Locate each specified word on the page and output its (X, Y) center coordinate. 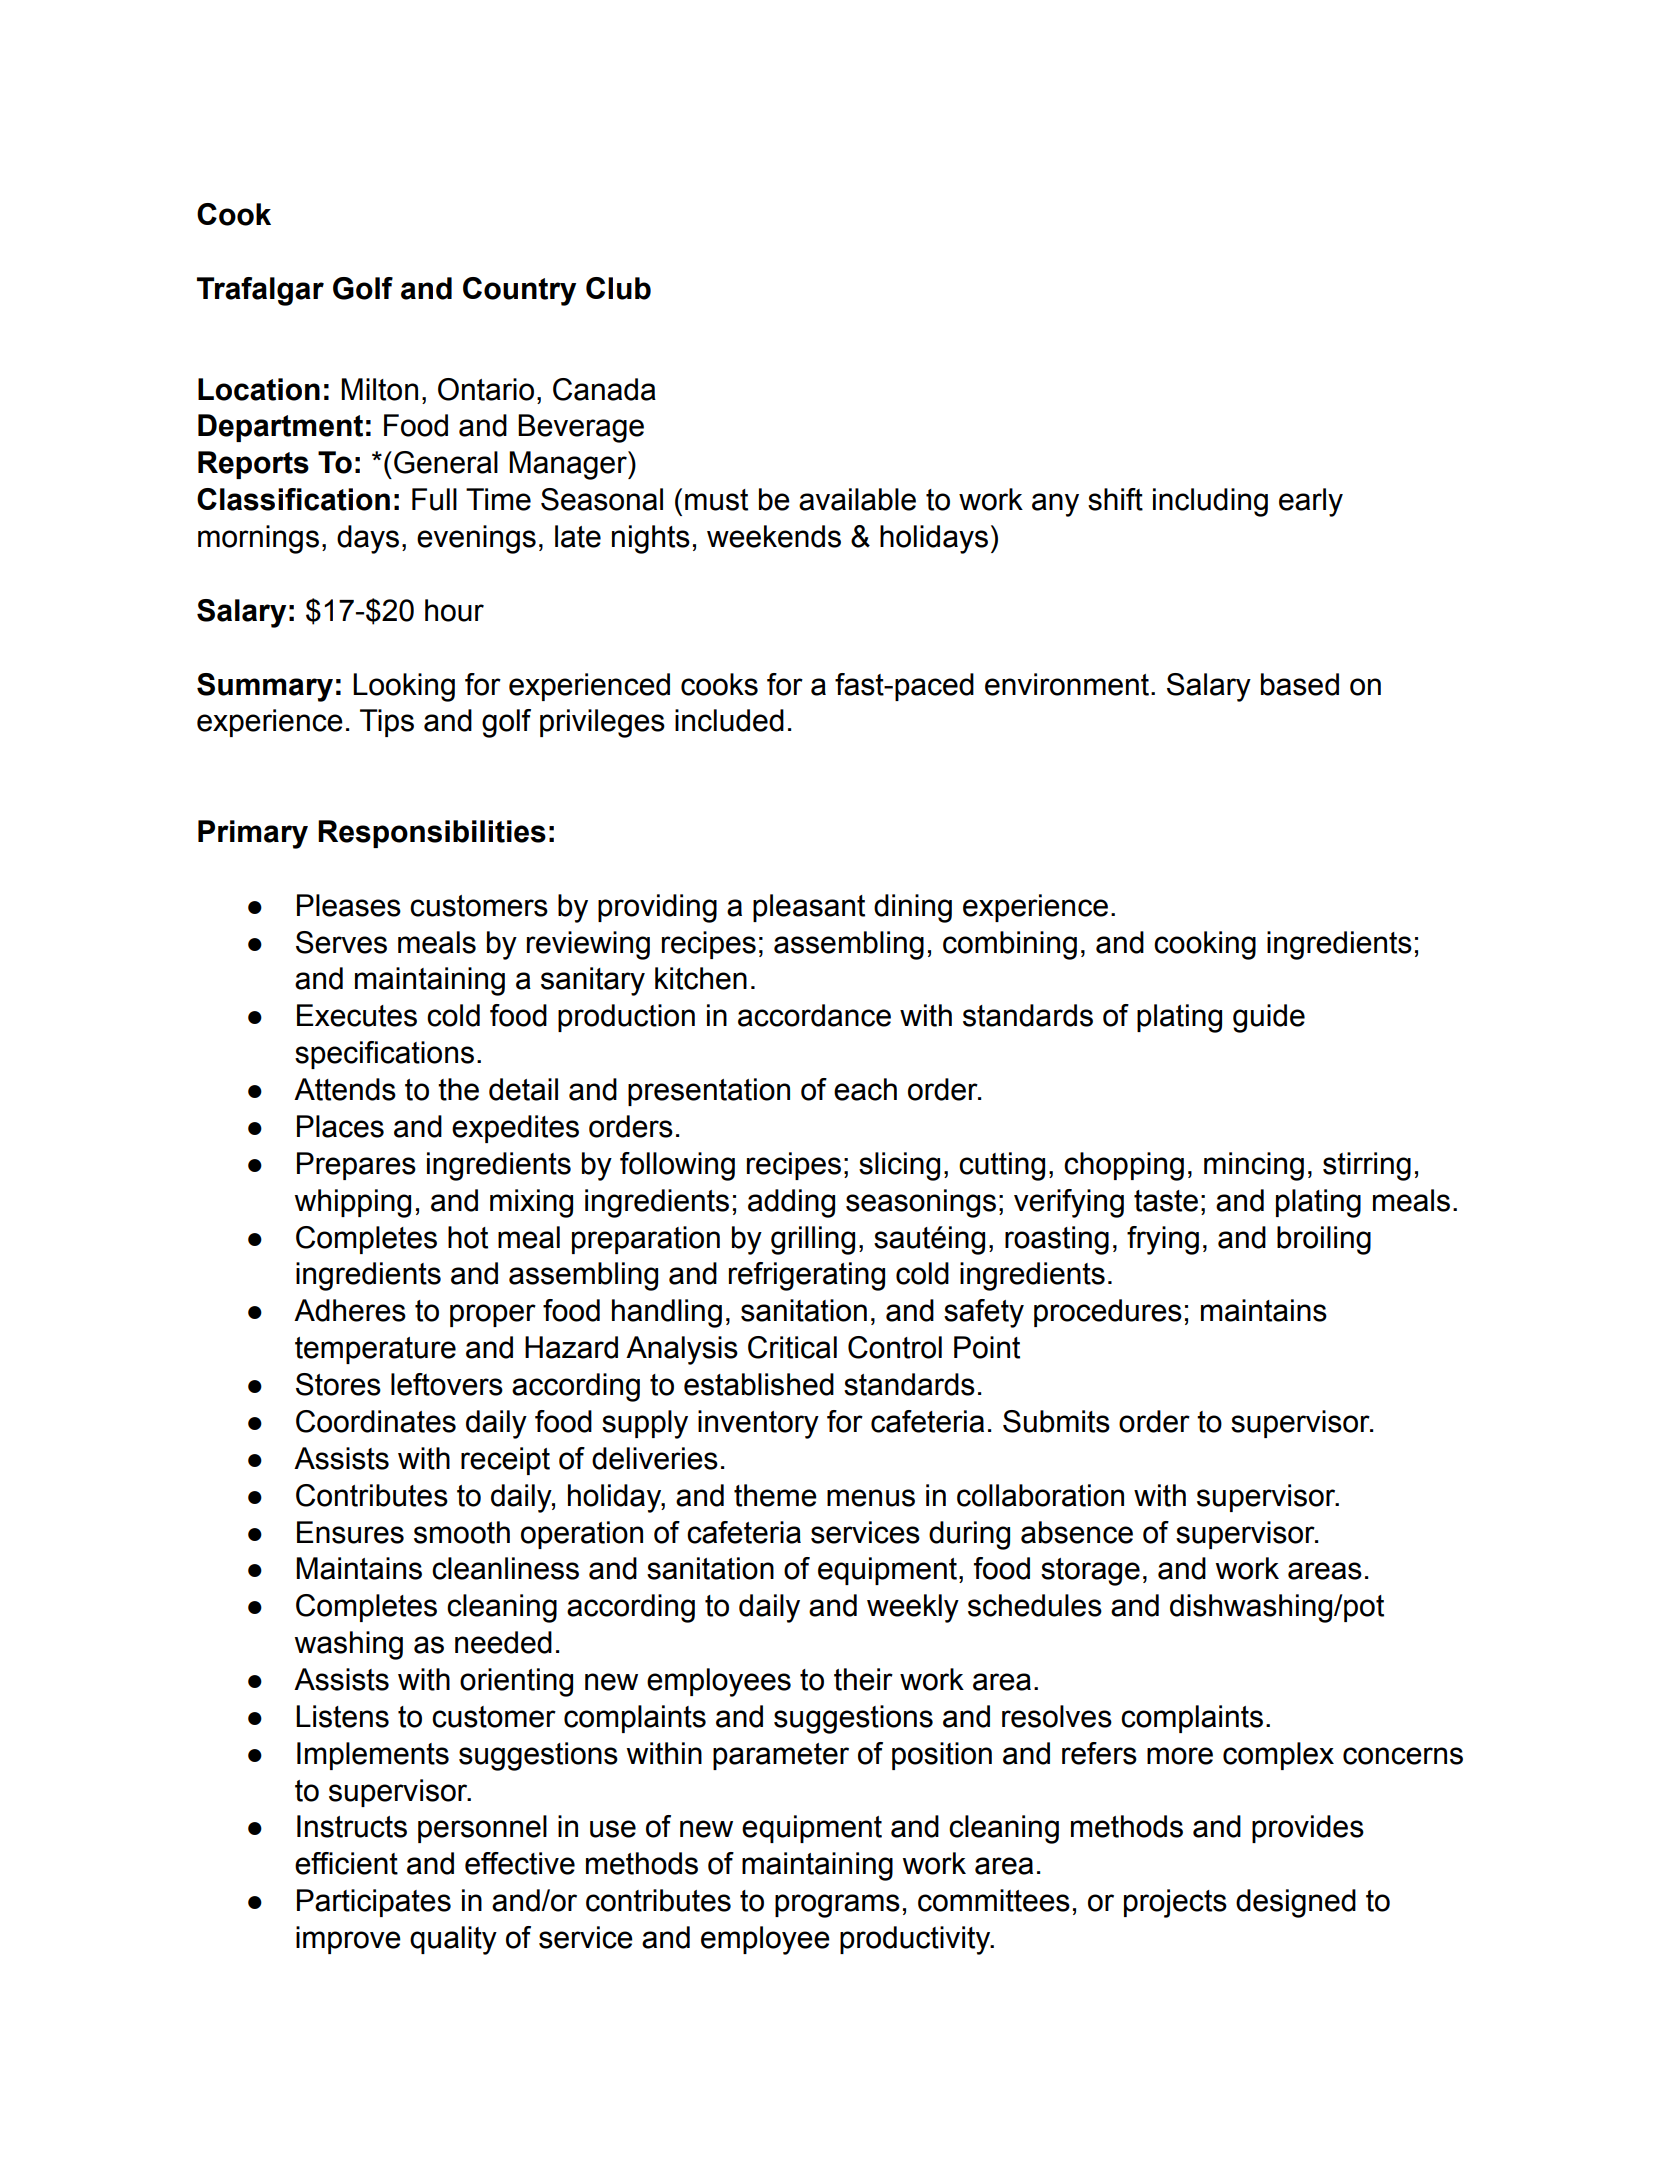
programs (837, 1906)
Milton (379, 389)
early (1311, 502)
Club (618, 288)
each (865, 1089)
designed (1296, 1903)
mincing (1254, 1166)
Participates (374, 1903)
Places (340, 1126)
